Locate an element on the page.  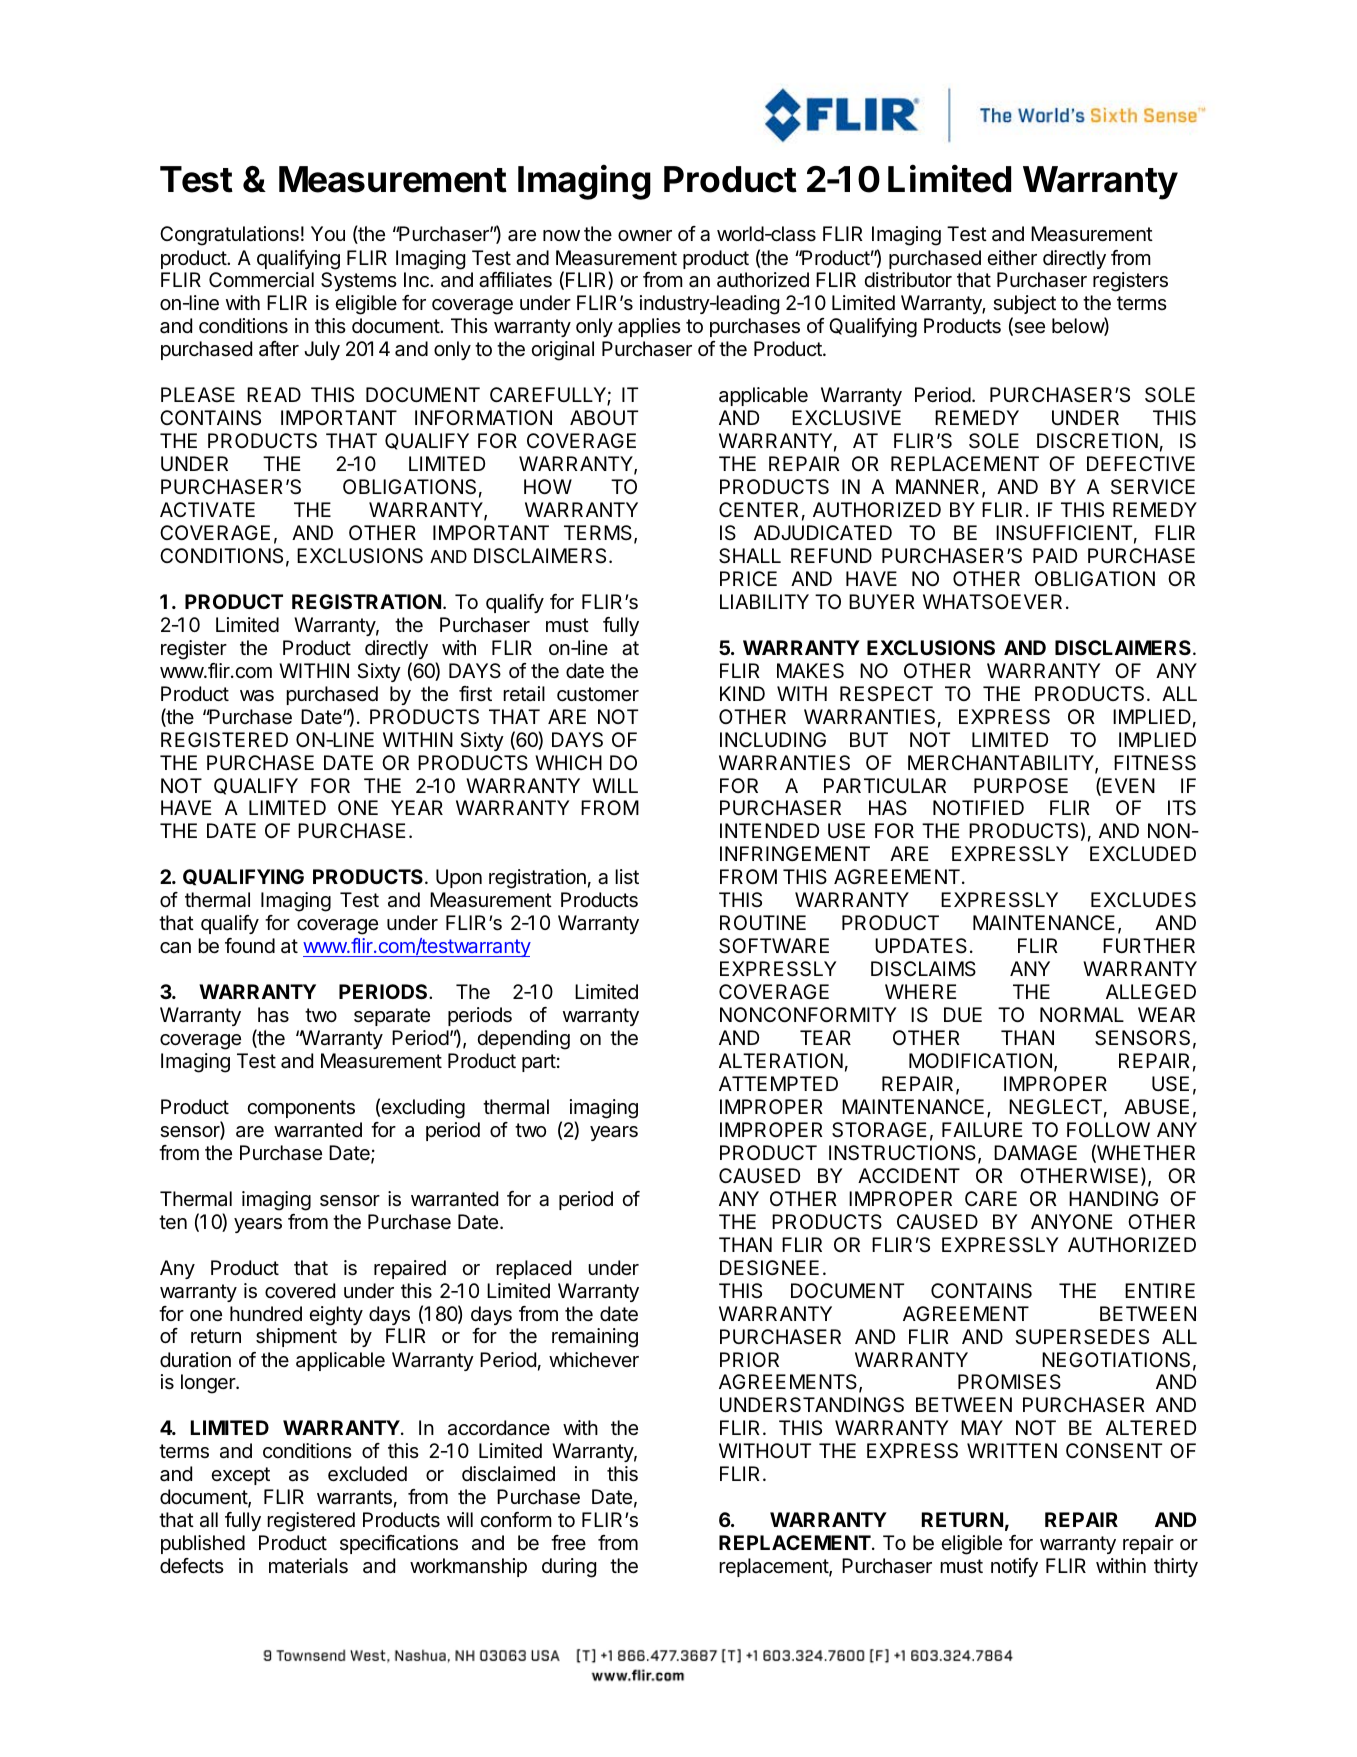
materials is located at coordinates (308, 1566).
